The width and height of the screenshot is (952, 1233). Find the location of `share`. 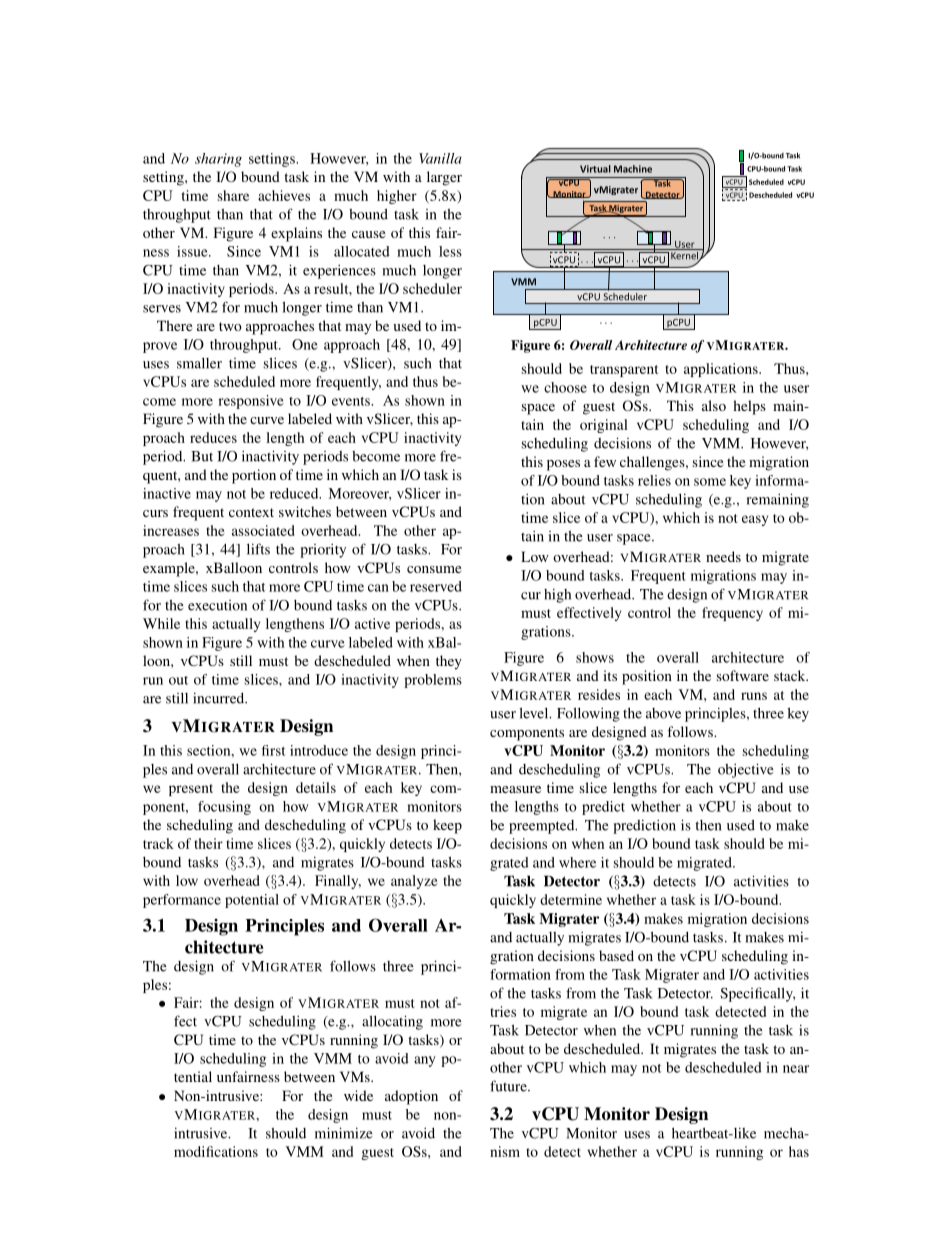

share is located at coordinates (233, 195).
